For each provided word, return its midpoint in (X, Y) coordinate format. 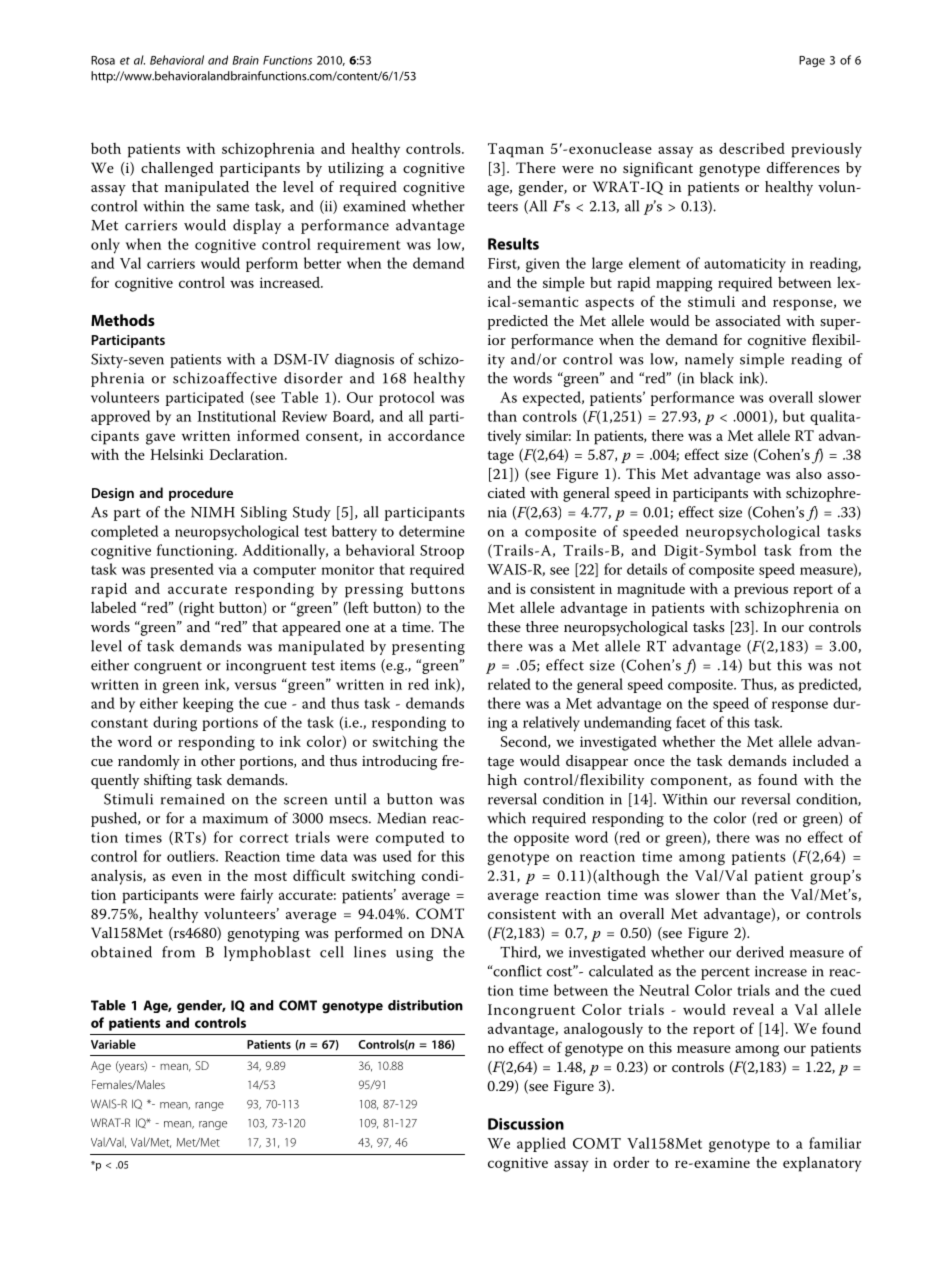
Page (812, 61)
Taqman (516, 150)
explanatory (822, 1164)
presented (182, 570)
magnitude (651, 590)
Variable (113, 1044)
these (504, 626)
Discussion (526, 1124)
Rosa (103, 60)
